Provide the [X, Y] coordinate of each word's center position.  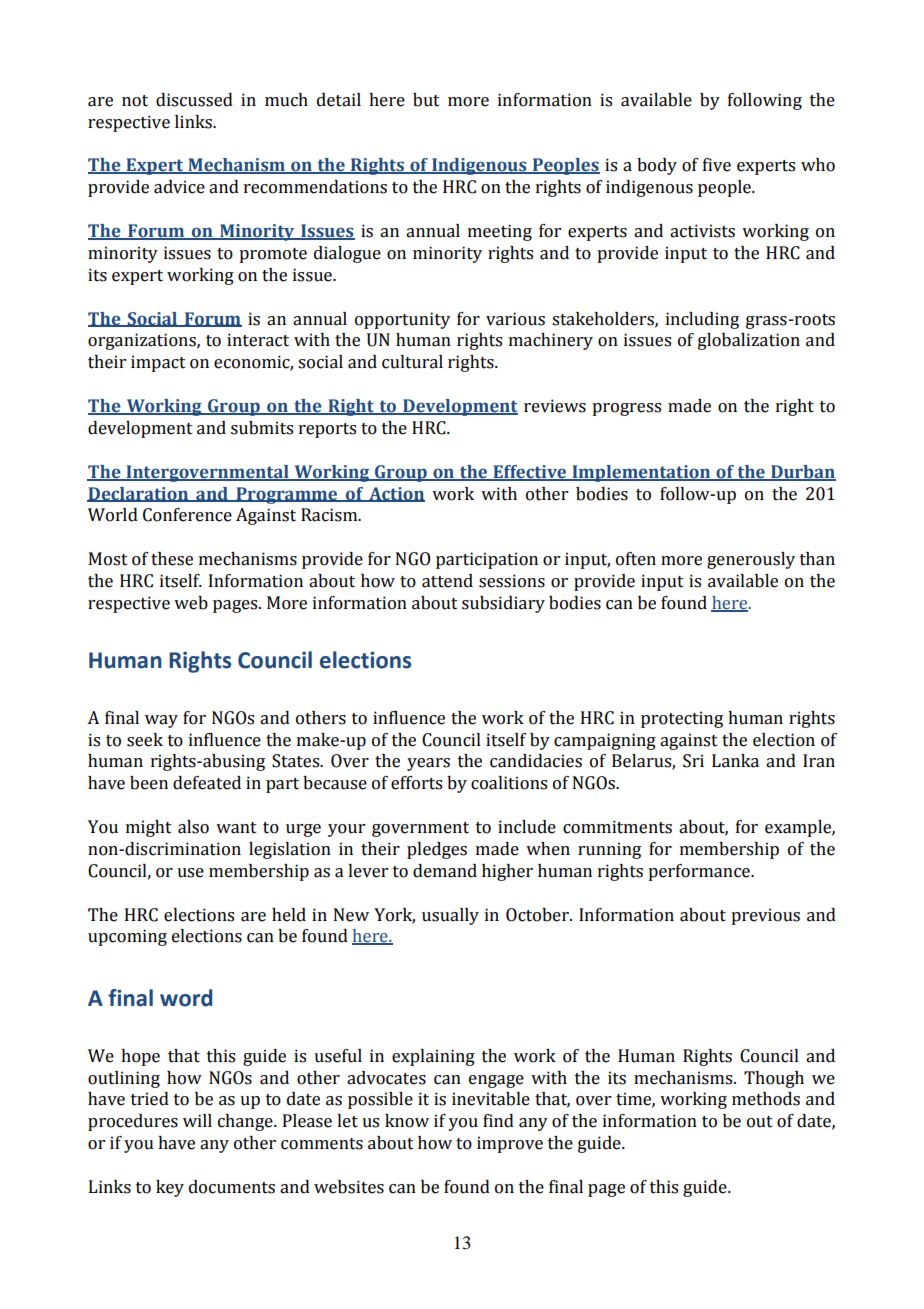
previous [765, 916]
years [428, 764]
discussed [194, 100]
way [161, 721]
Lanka [735, 761]
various [515, 319]
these [172, 559]
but [426, 100]
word [186, 998]
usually [450, 916]
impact [158, 363]
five [717, 165]
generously [751, 560]
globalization [749, 341]
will [197, 1120]
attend [447, 581]
